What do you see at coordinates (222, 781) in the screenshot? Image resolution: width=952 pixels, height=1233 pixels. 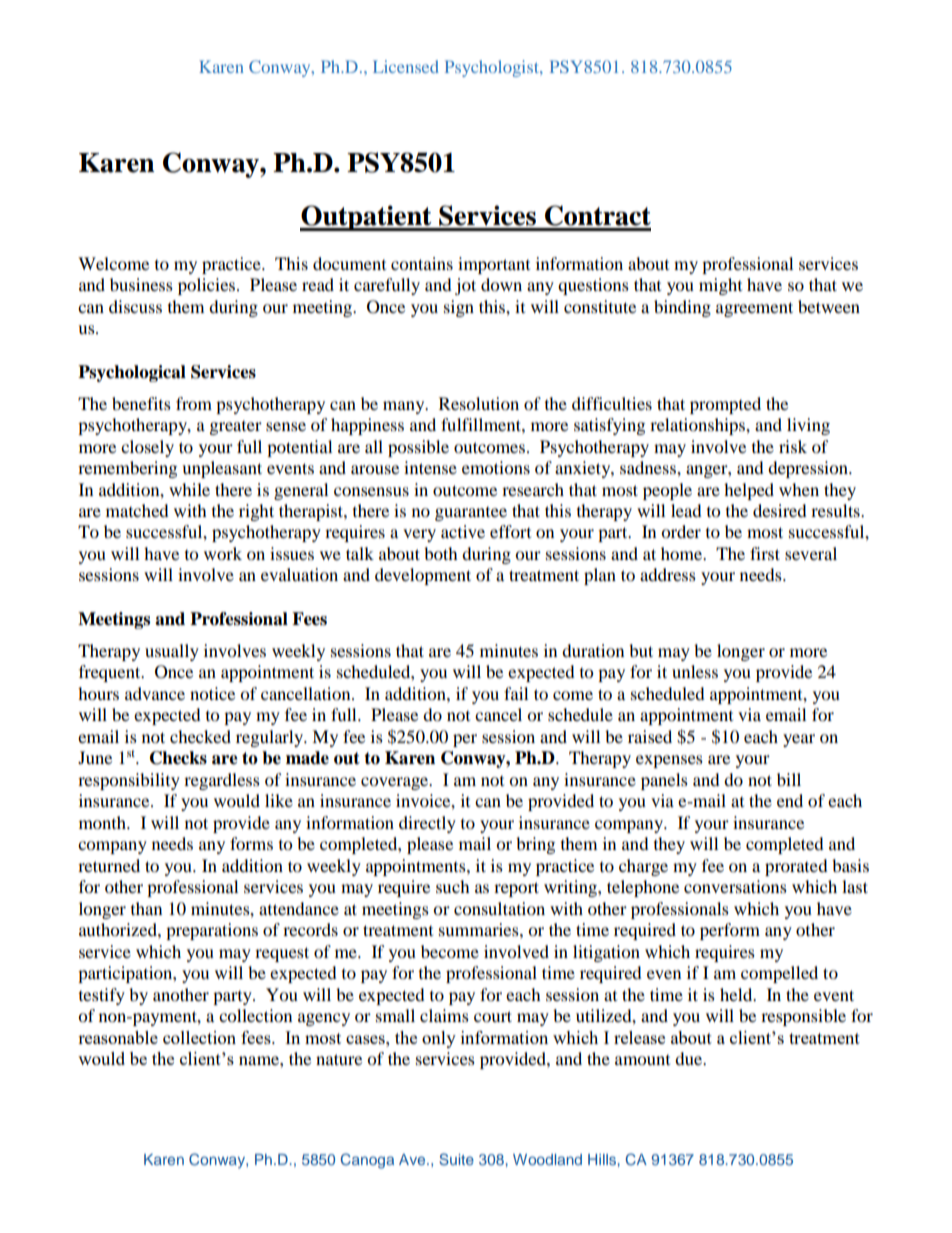 I see `regardless` at bounding box center [222, 781].
